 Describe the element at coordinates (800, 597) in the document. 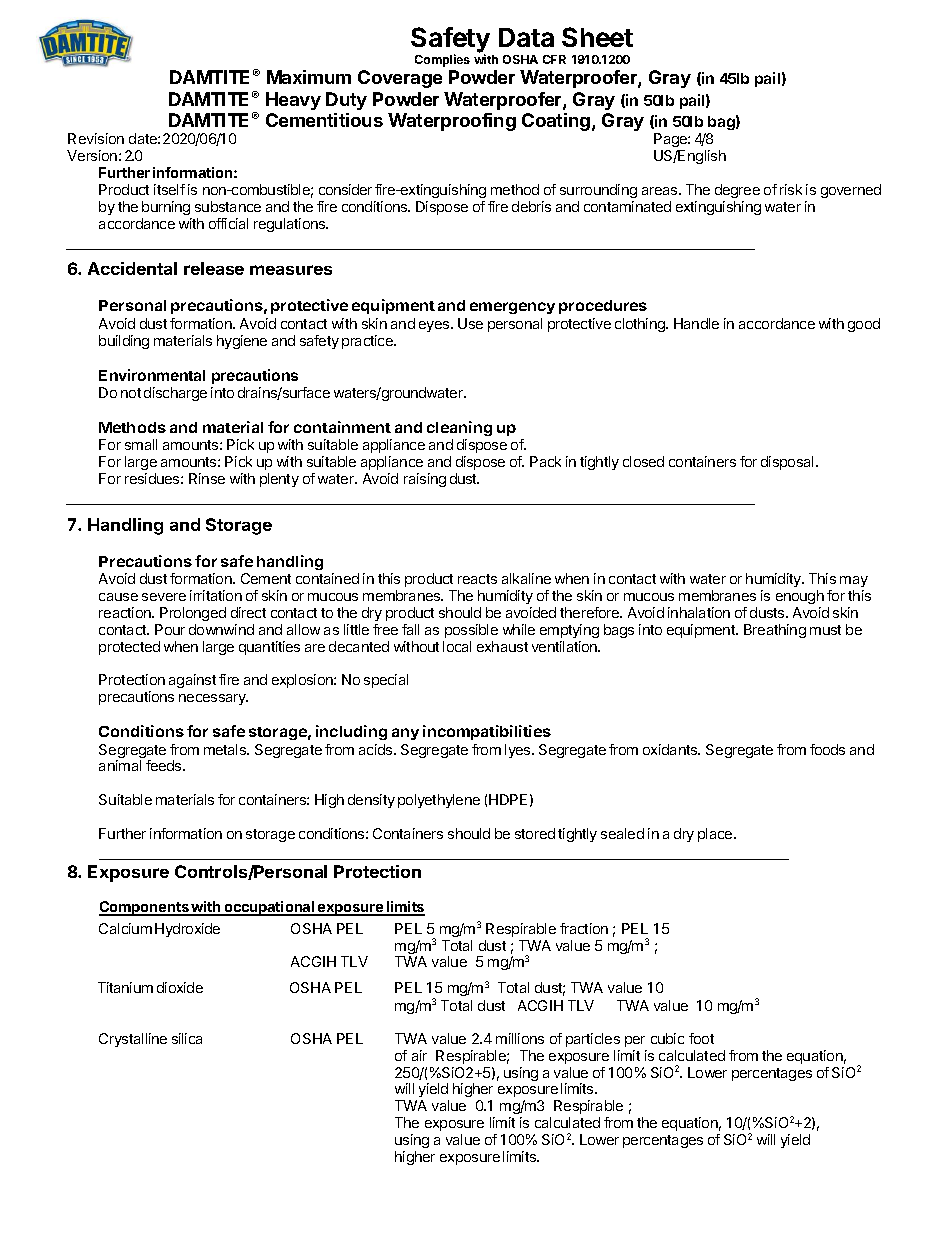

I see `enough` at that location.
